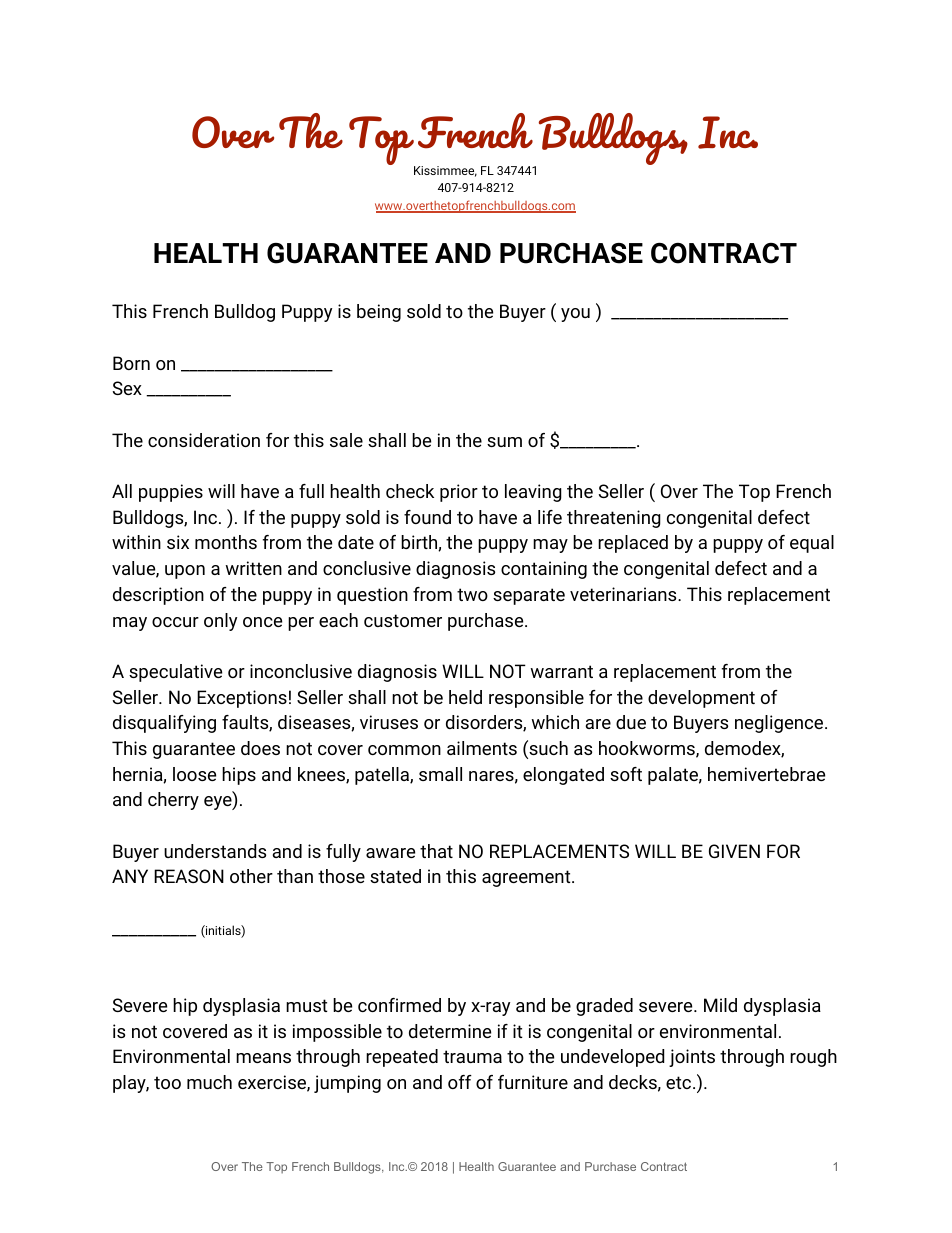  I want to click on trauma, so click(472, 1056).
